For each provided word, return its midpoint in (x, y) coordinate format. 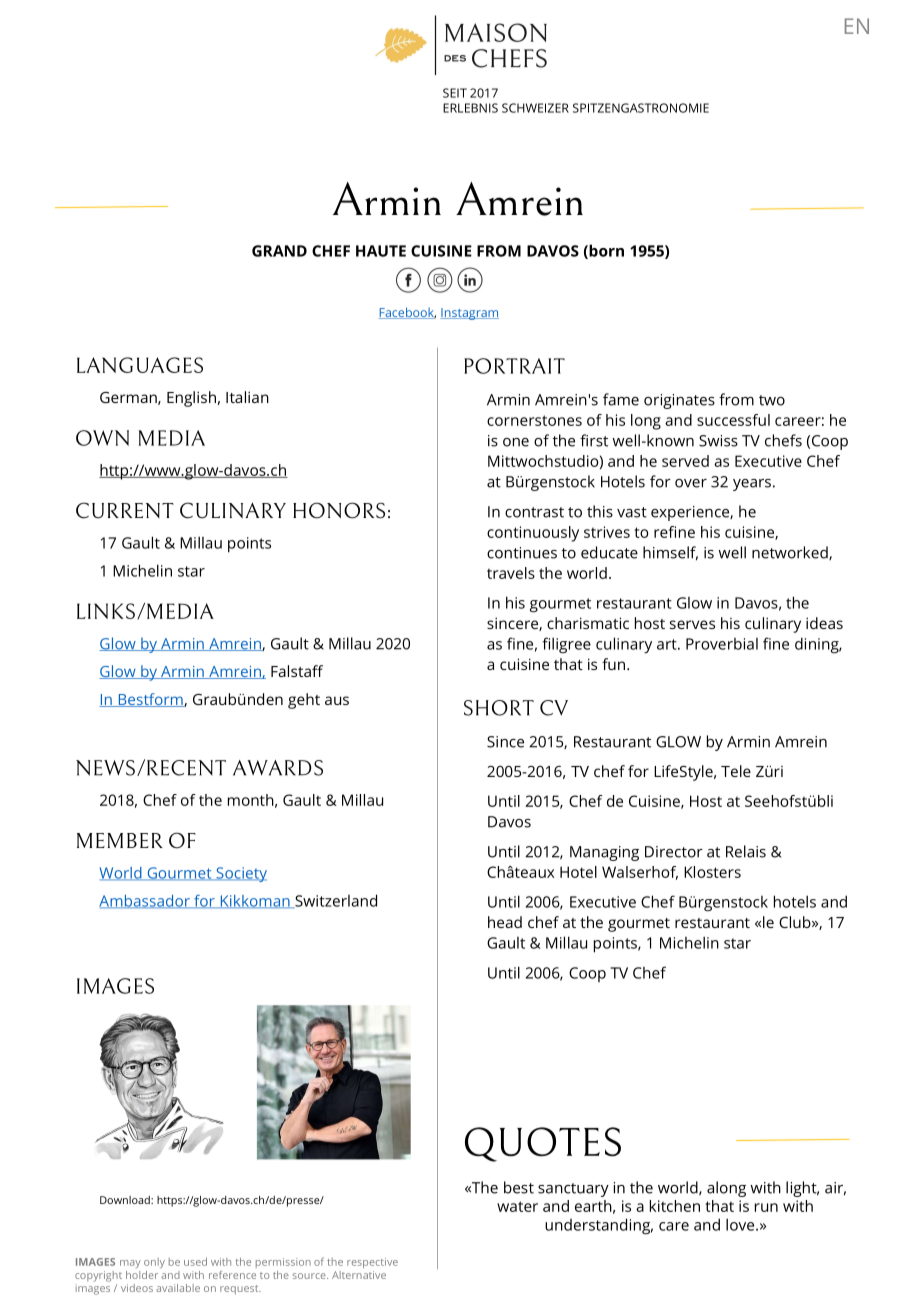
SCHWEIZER (535, 108)
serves (692, 624)
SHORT (499, 708)
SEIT (455, 93)
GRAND (279, 251)
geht (304, 701)
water (517, 1206)
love (741, 1224)
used (195, 1261)
